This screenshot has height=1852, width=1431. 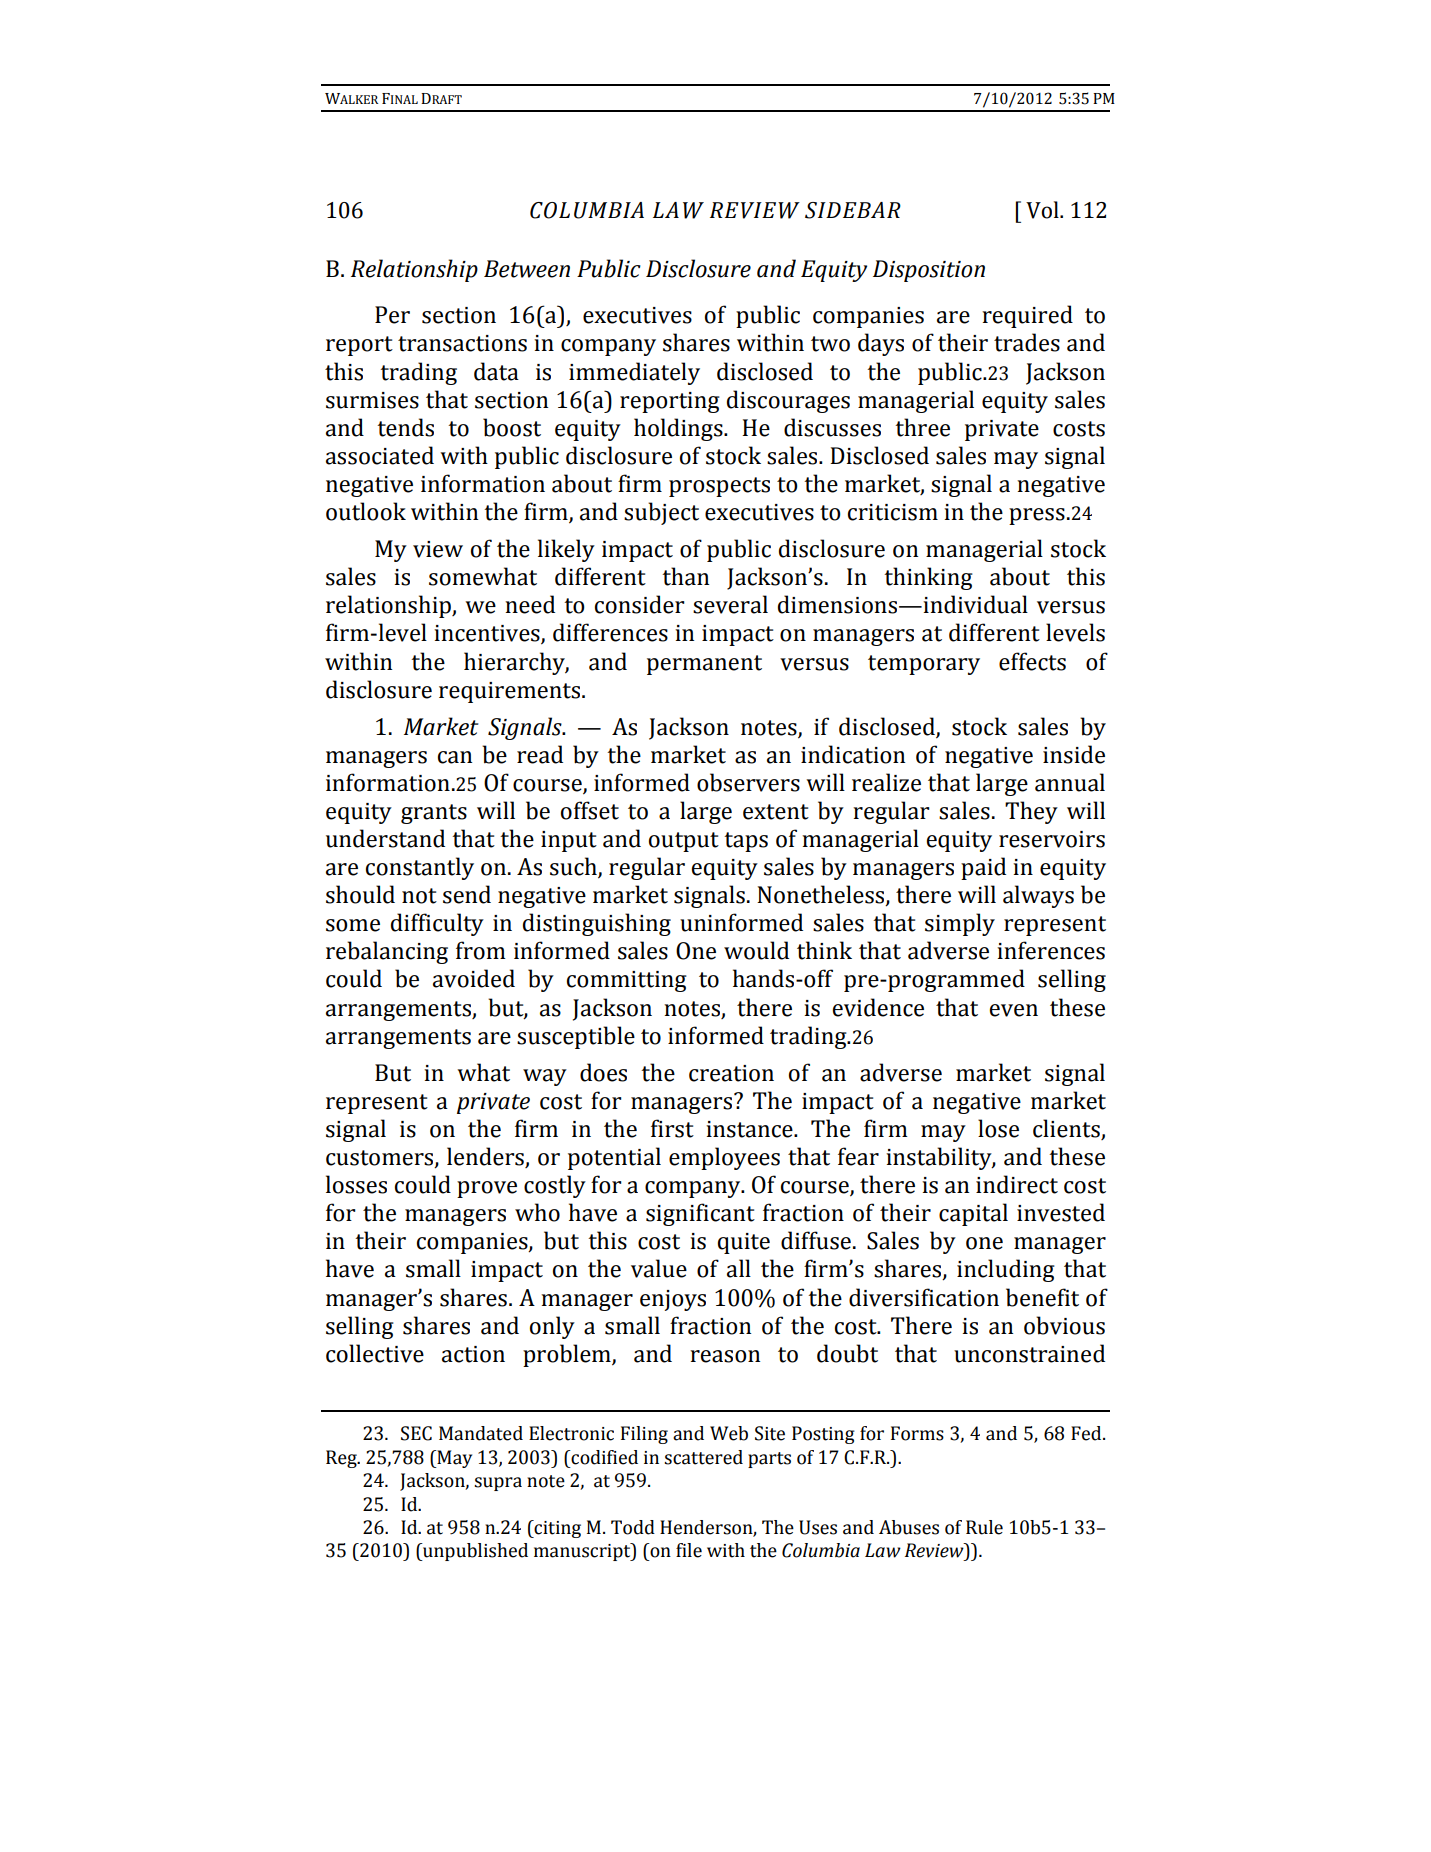 What do you see at coordinates (746, 842) in the screenshot?
I see `taps` at bounding box center [746, 842].
